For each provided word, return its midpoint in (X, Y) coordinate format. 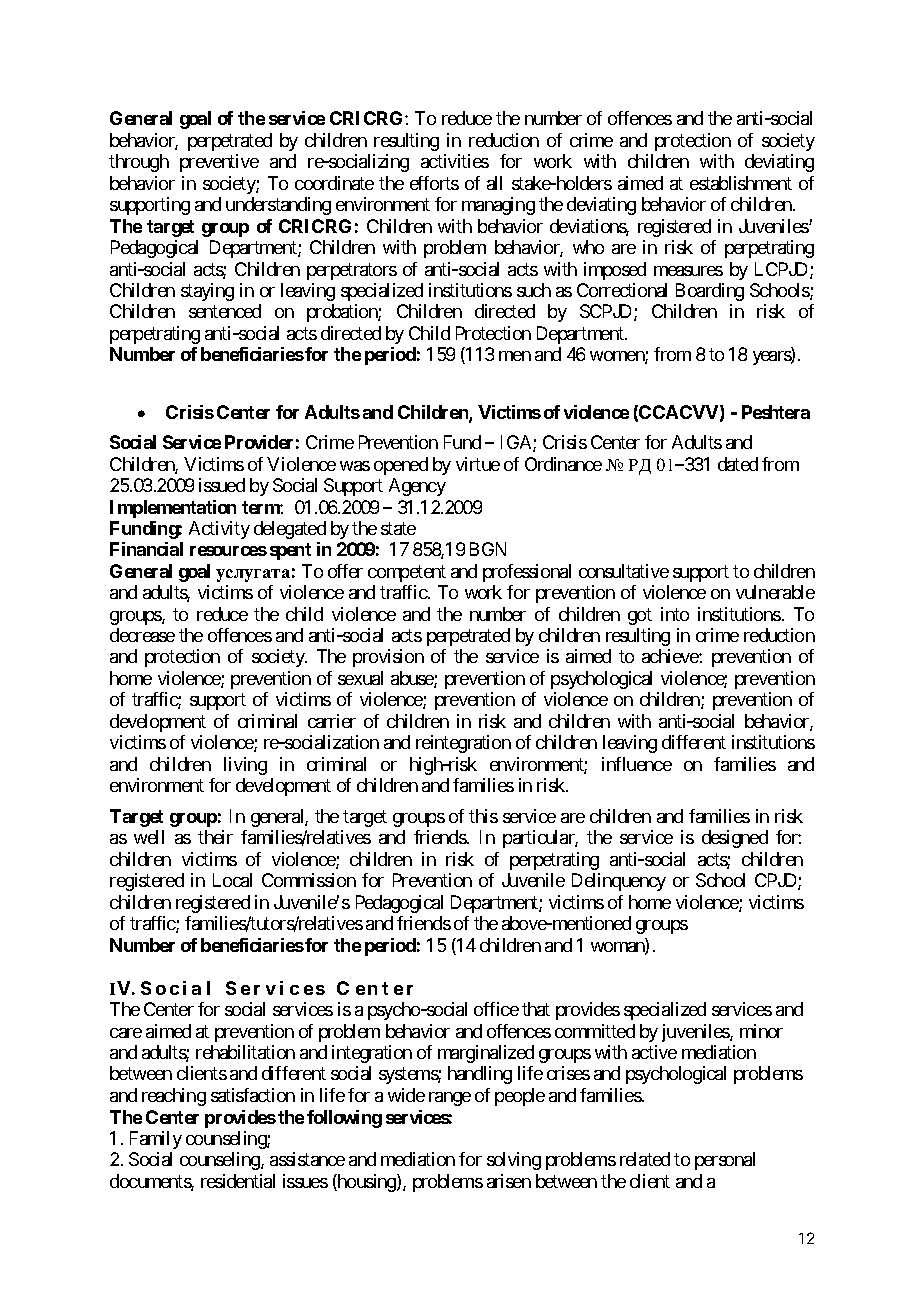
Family (156, 1140)
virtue (478, 464)
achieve (671, 656)
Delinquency (619, 882)
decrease (142, 635)
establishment (741, 183)
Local (232, 880)
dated (738, 464)
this (483, 816)
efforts (434, 183)
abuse (413, 679)
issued (222, 485)
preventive (219, 163)
